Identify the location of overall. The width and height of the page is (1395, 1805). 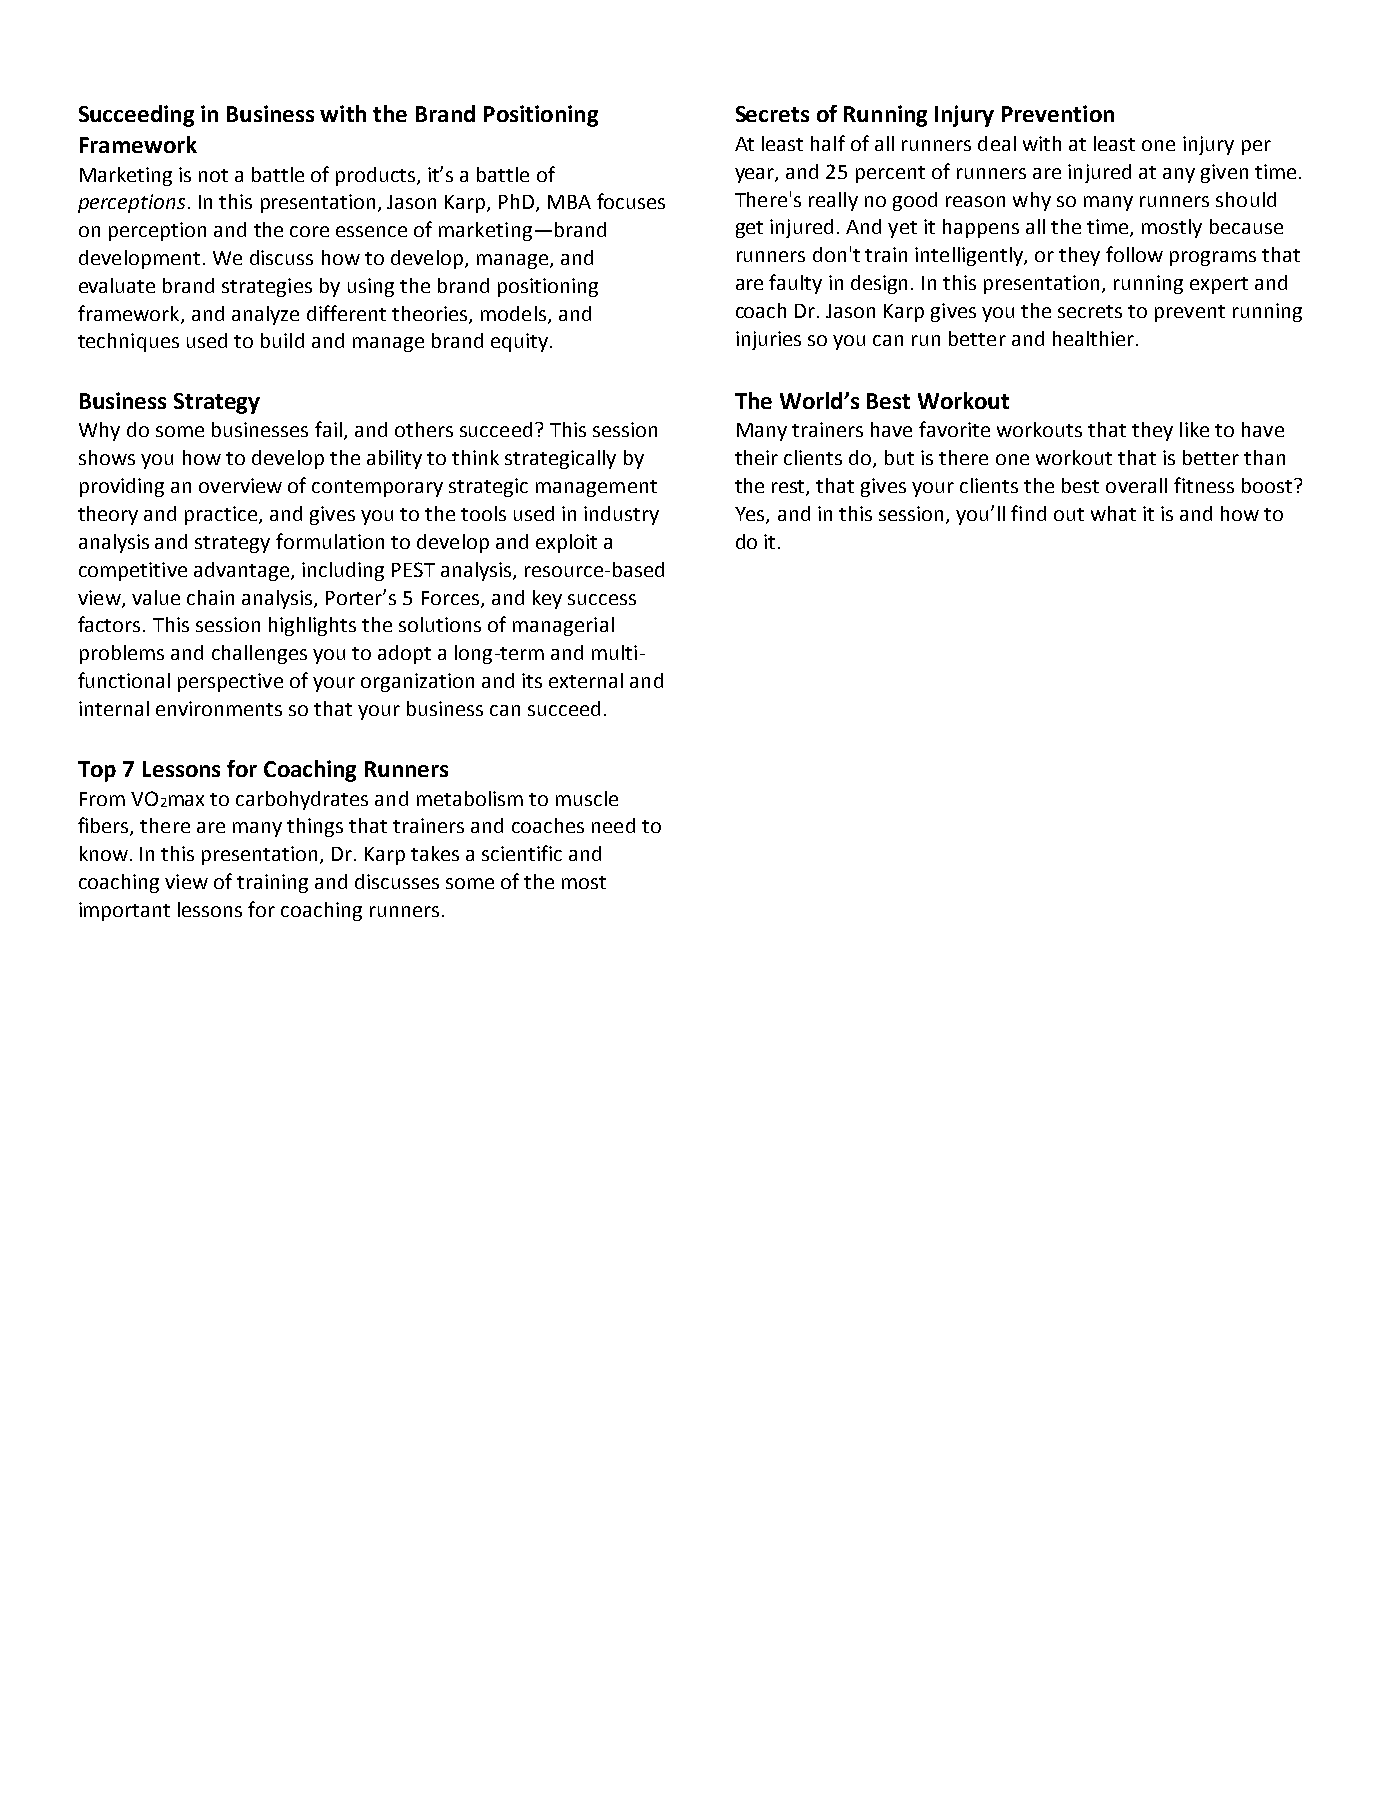
(1136, 485).
